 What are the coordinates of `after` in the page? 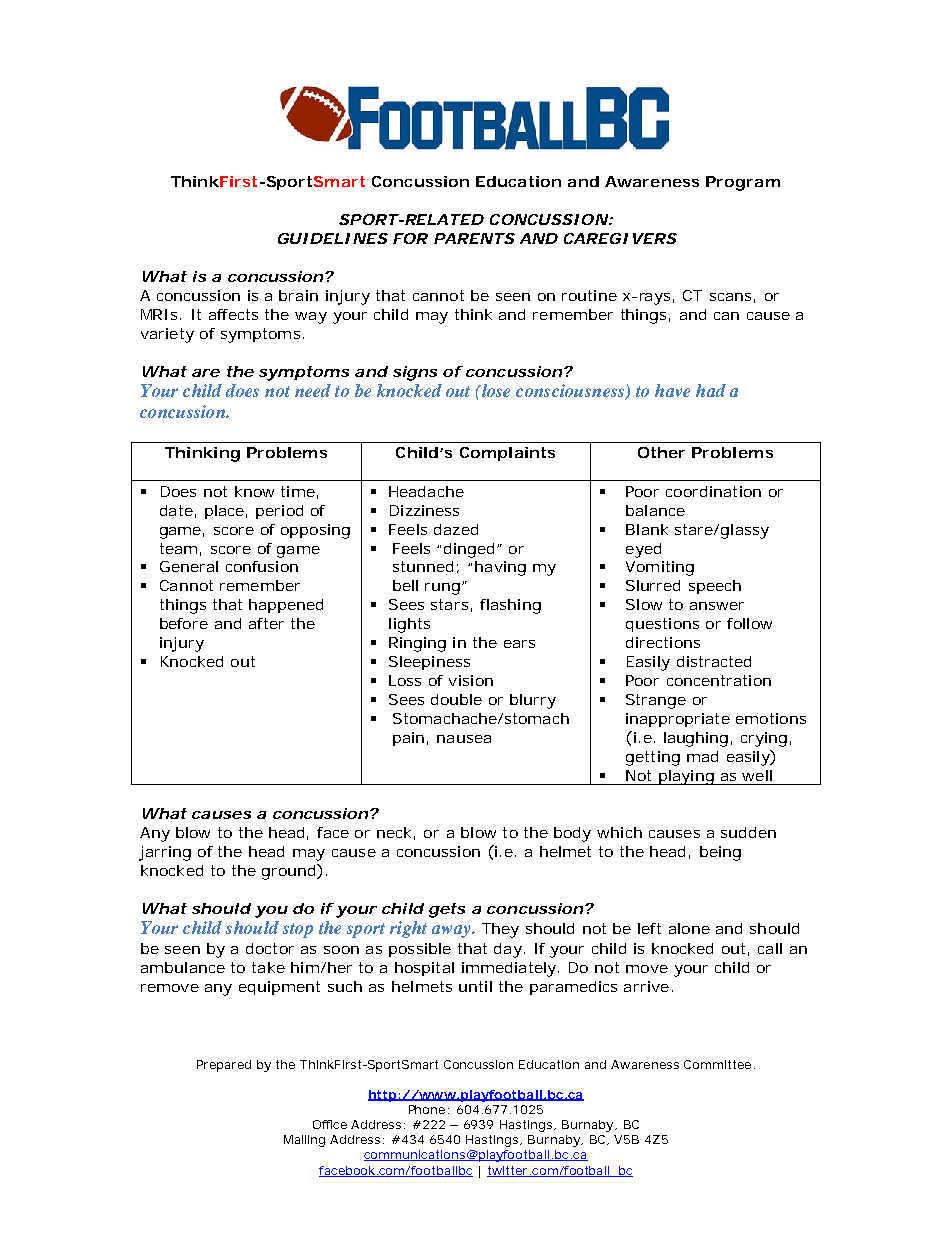 It's located at (266, 623).
